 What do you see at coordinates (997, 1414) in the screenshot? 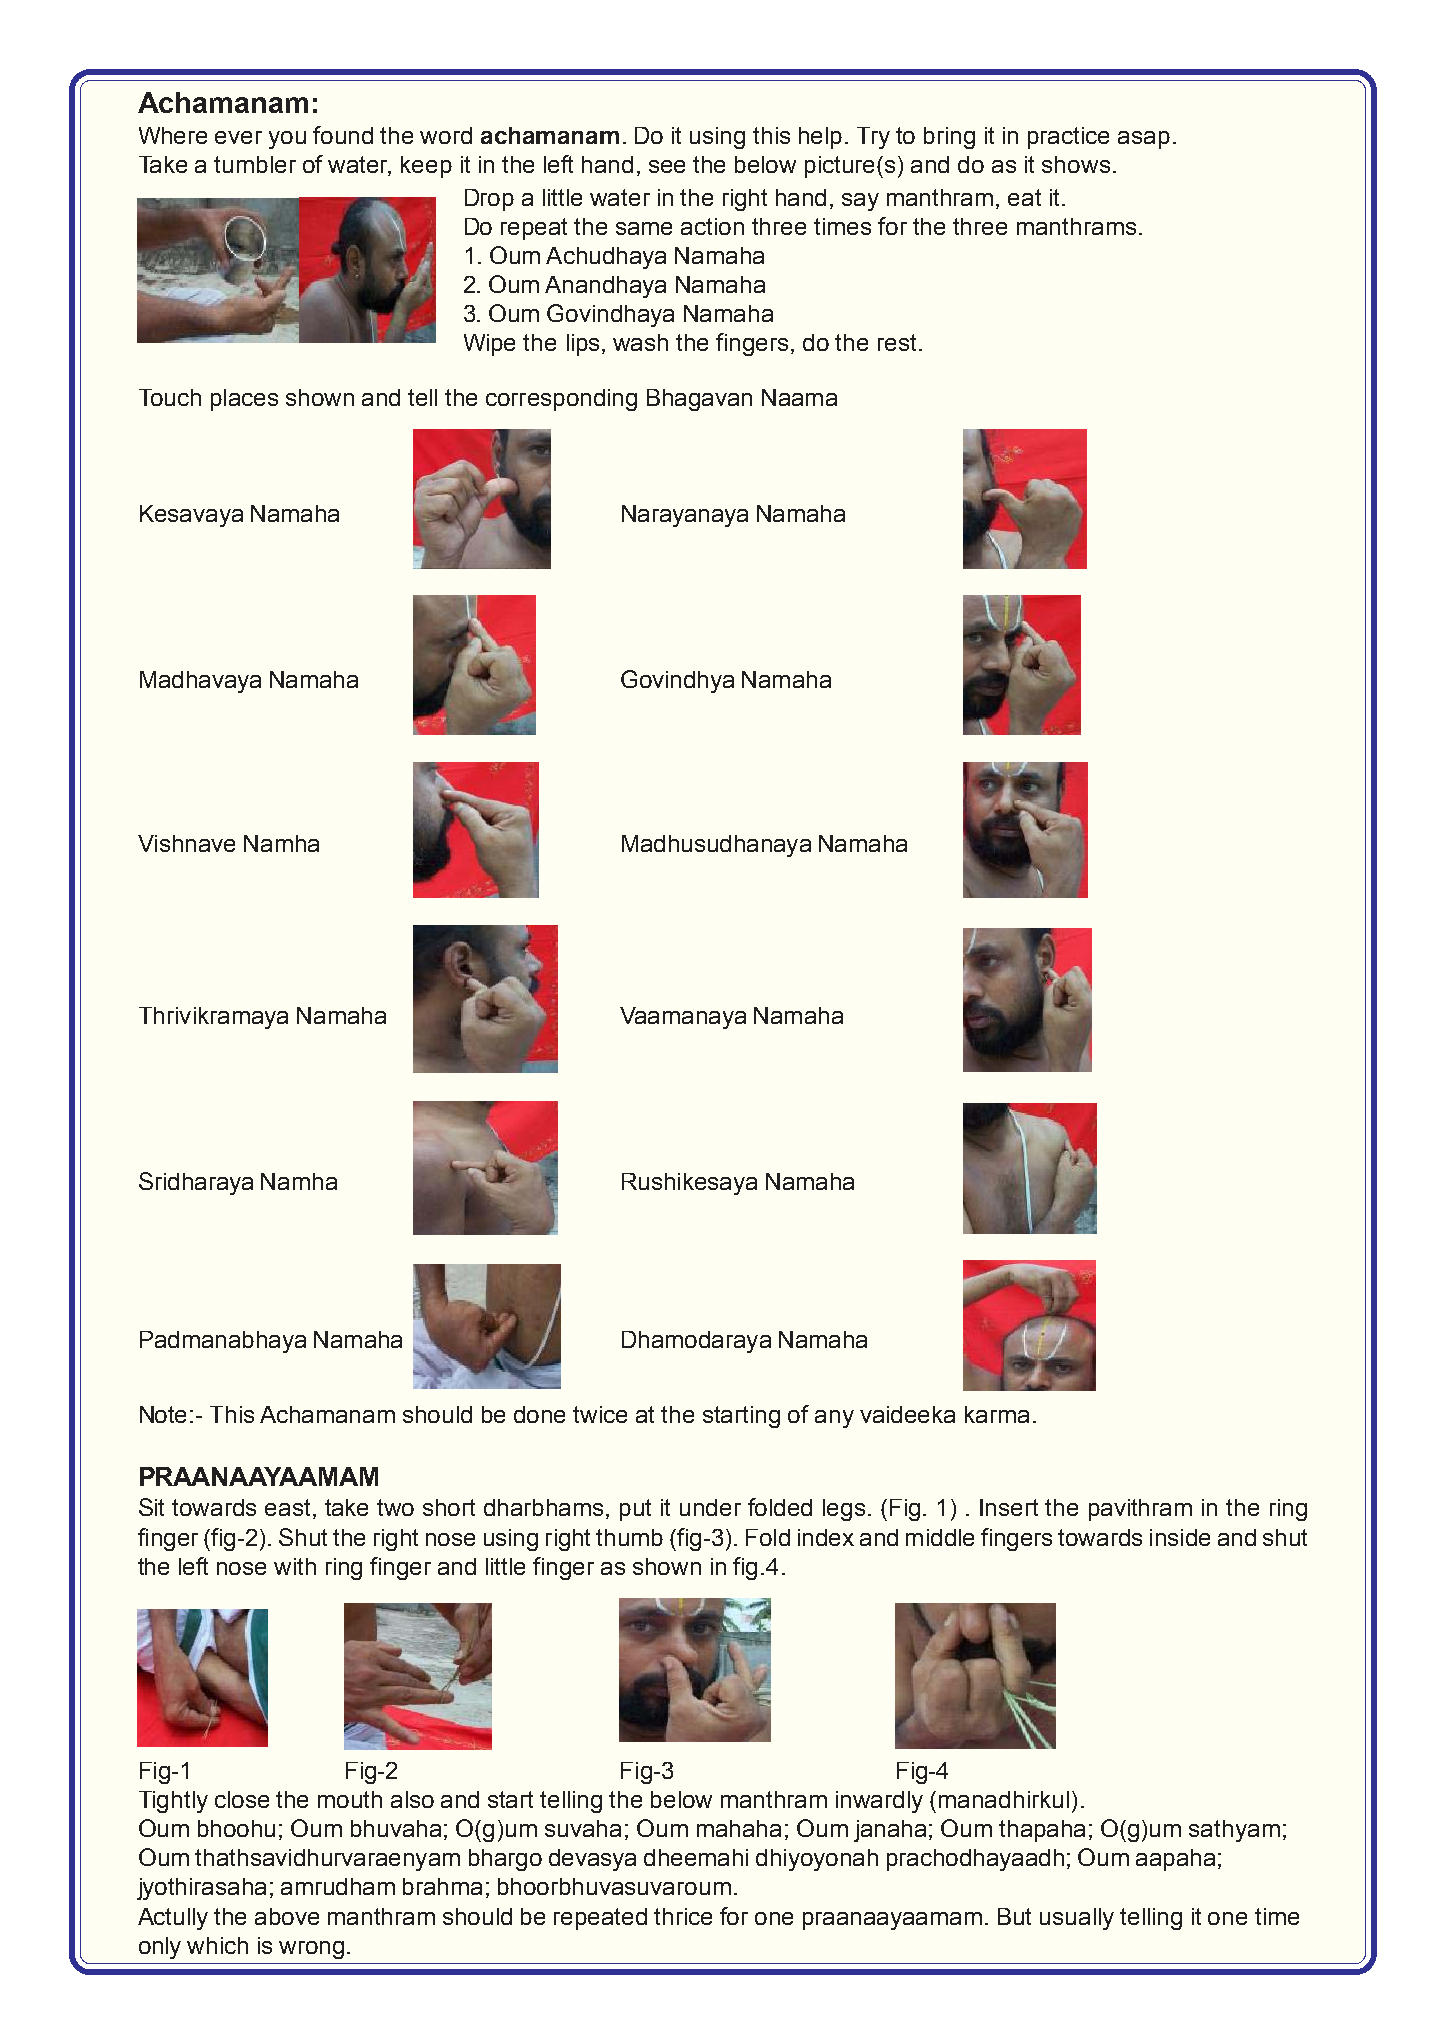
I see `karma` at bounding box center [997, 1414].
